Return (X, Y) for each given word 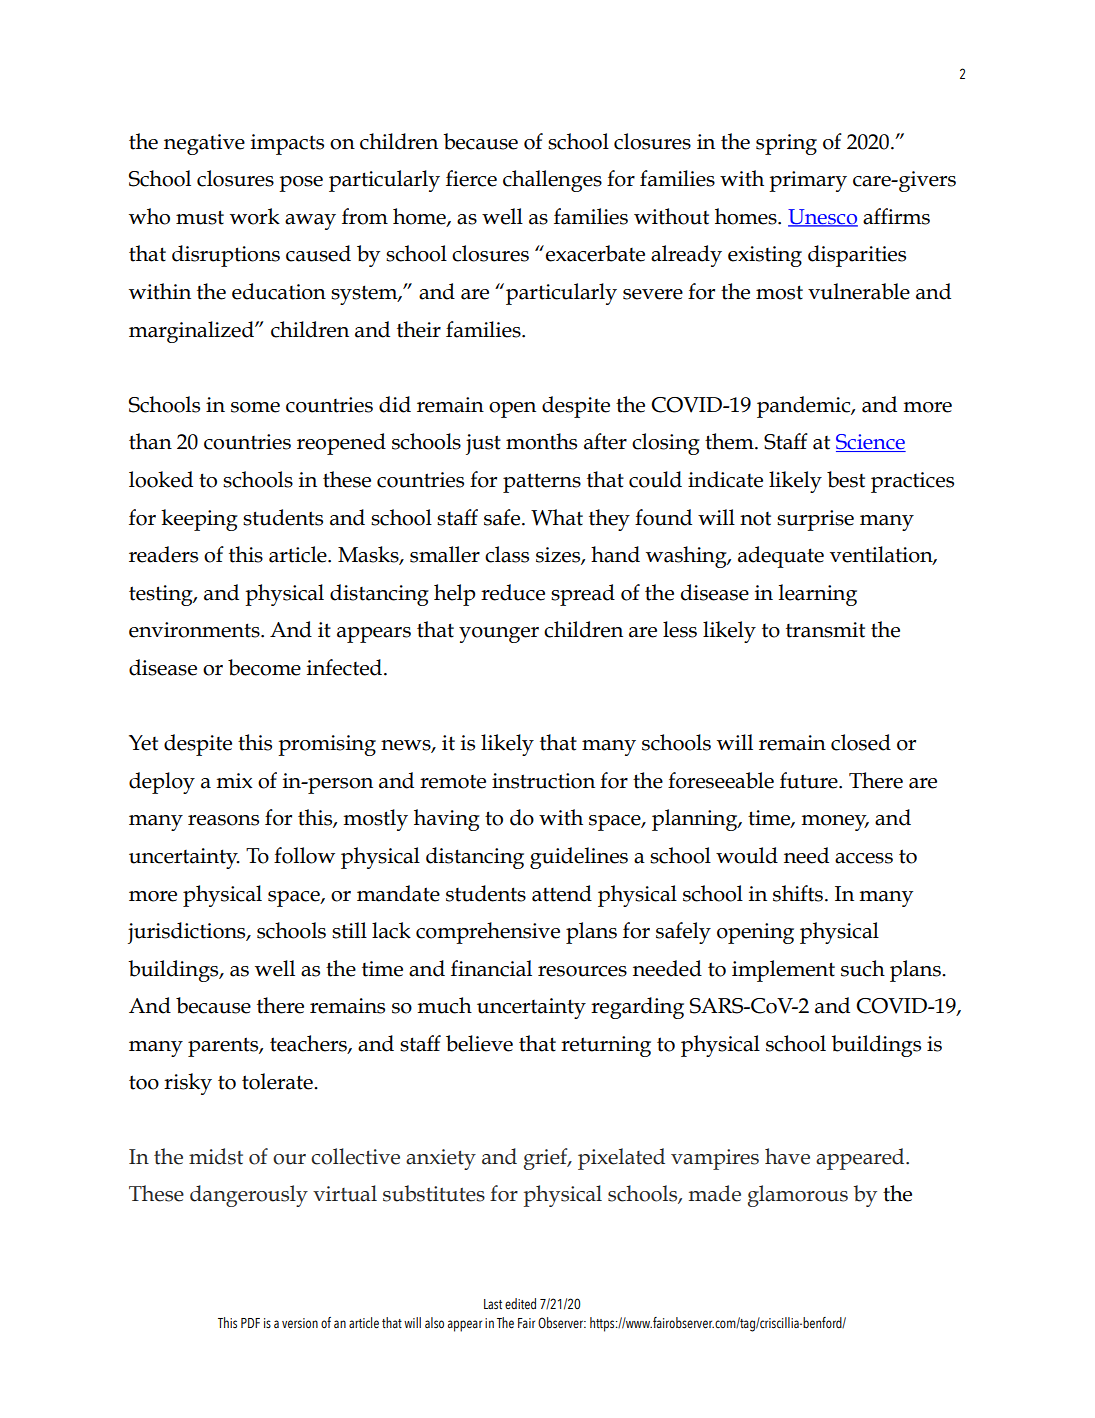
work (255, 216)
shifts (798, 893)
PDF (250, 1323)
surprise (815, 520)
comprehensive (488, 933)
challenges (552, 181)
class (507, 554)
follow (304, 855)
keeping (199, 520)
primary (808, 181)
